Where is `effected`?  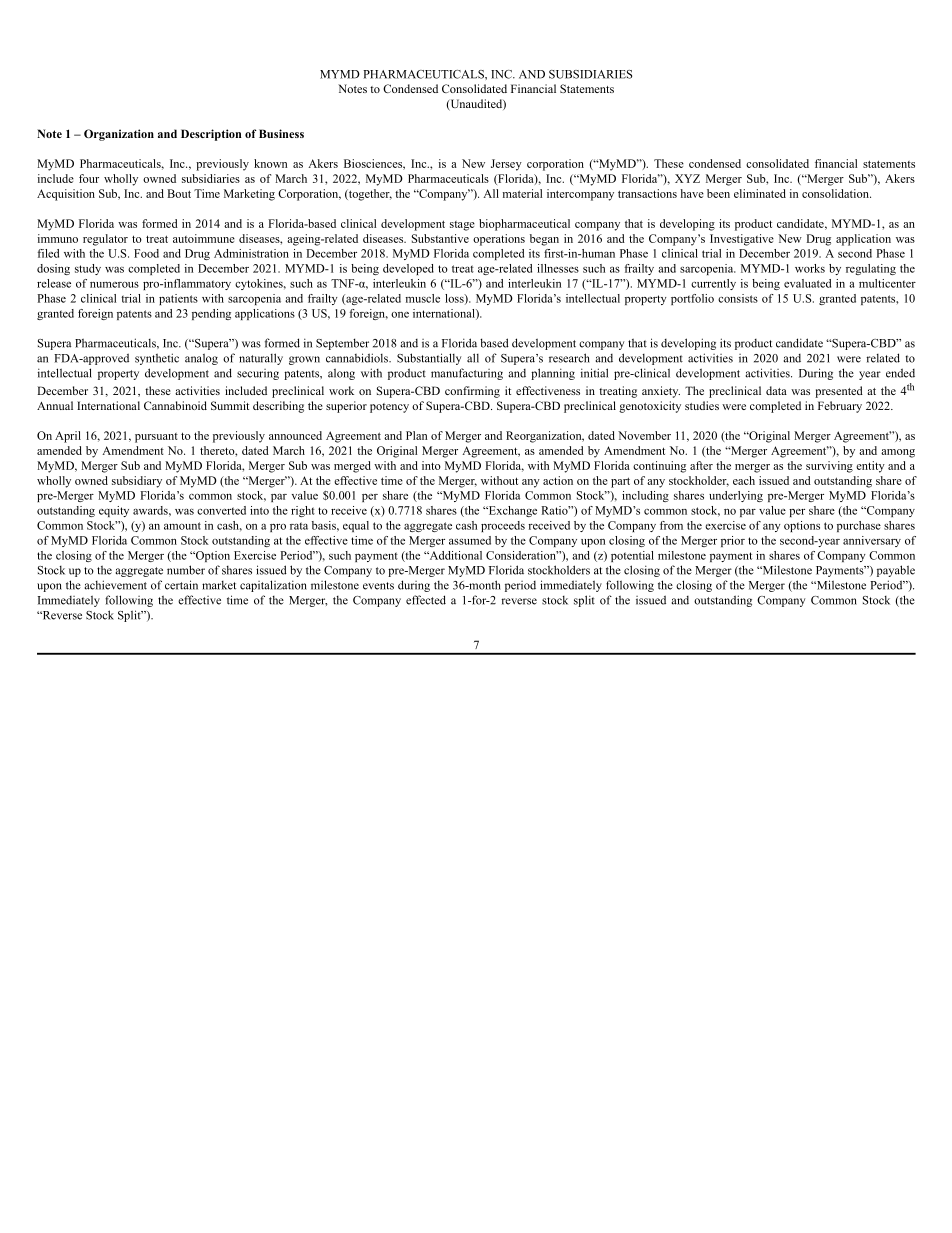 effected is located at coordinates (426, 600).
